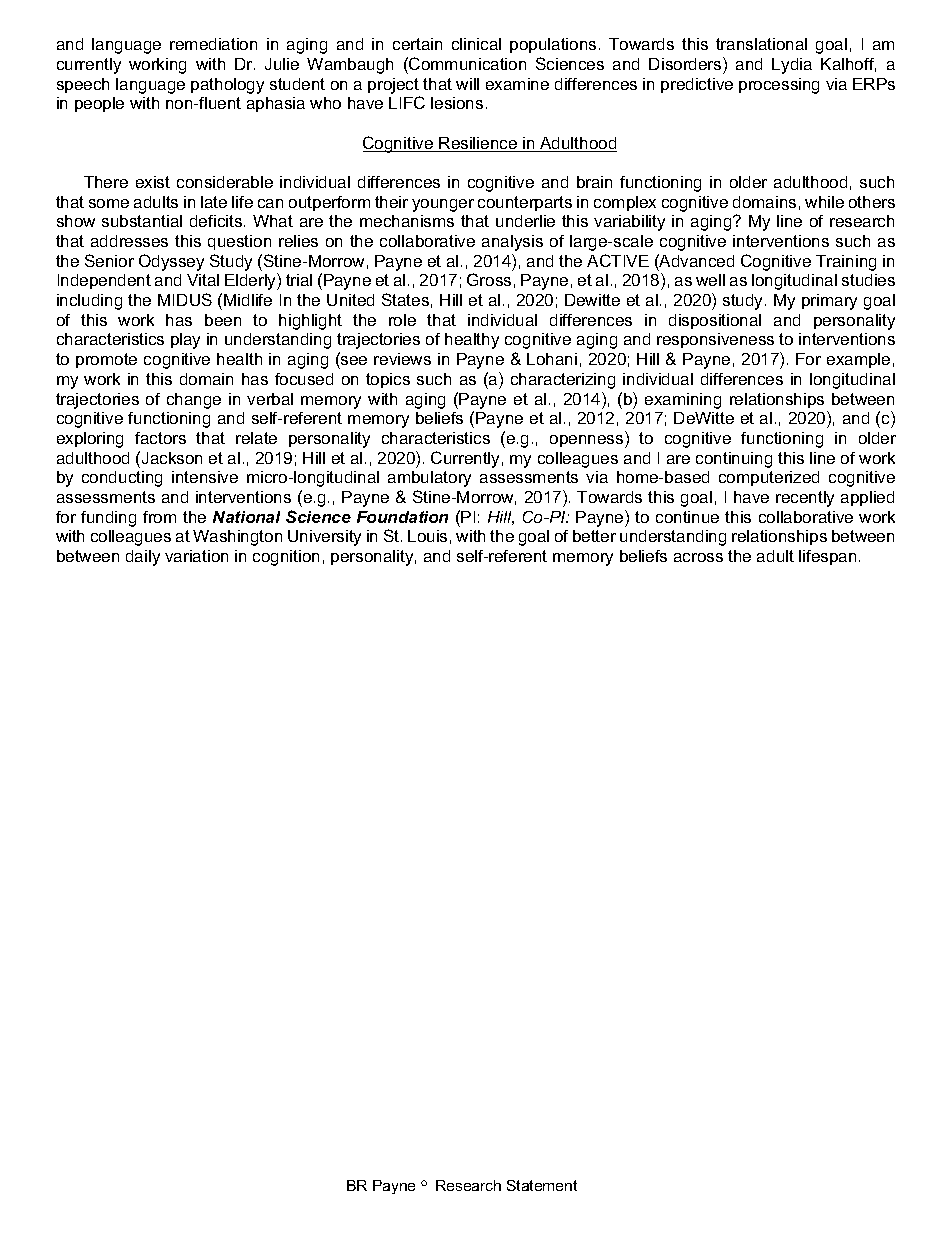 This screenshot has width=952, height=1233. Describe the element at coordinates (160, 438) in the screenshot. I see `factors` at that location.
